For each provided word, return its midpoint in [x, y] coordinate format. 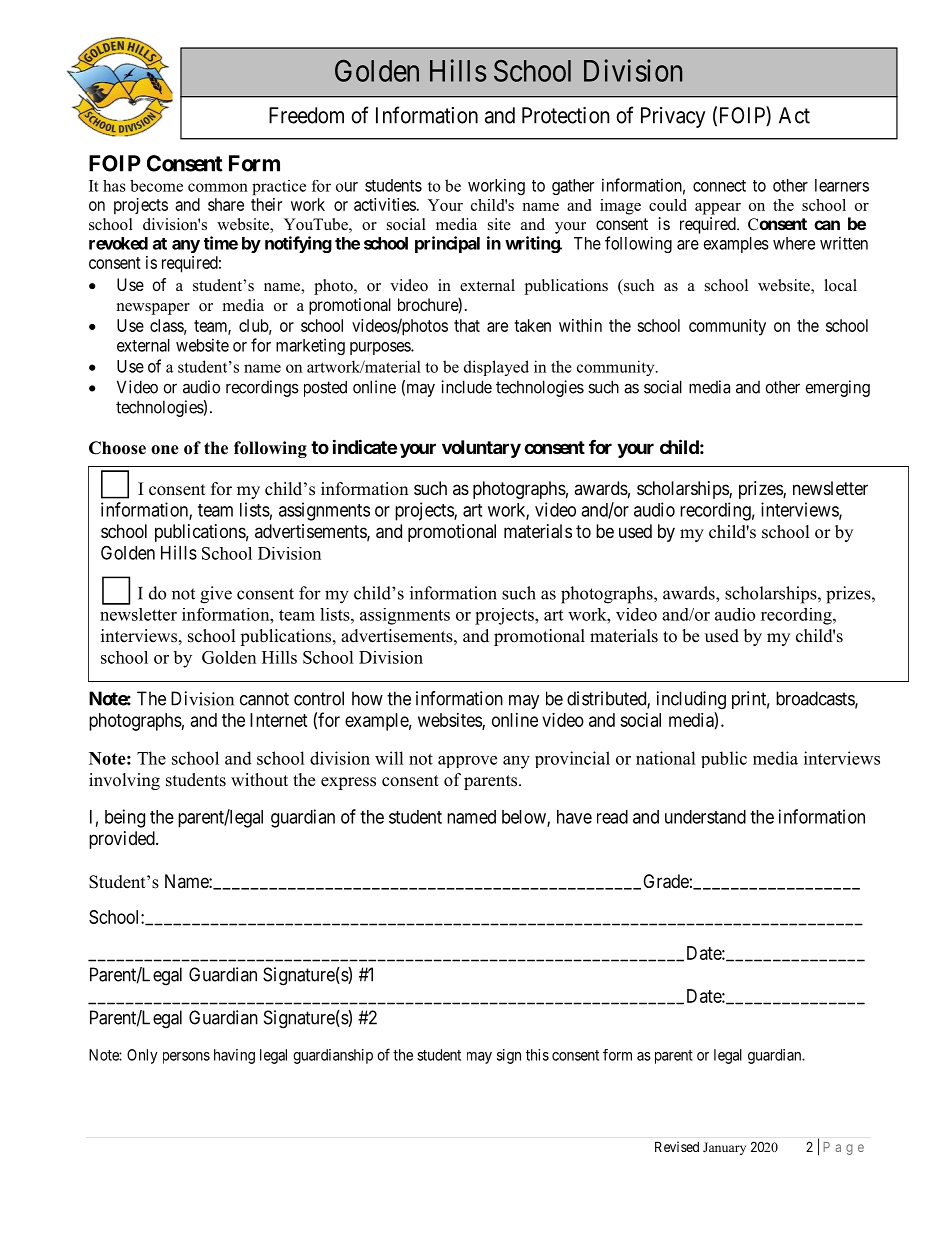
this [537, 1055]
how [367, 698]
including [691, 700]
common [218, 187]
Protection [566, 115]
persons [186, 1058]
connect [719, 186]
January [724, 1148]
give [216, 595]
